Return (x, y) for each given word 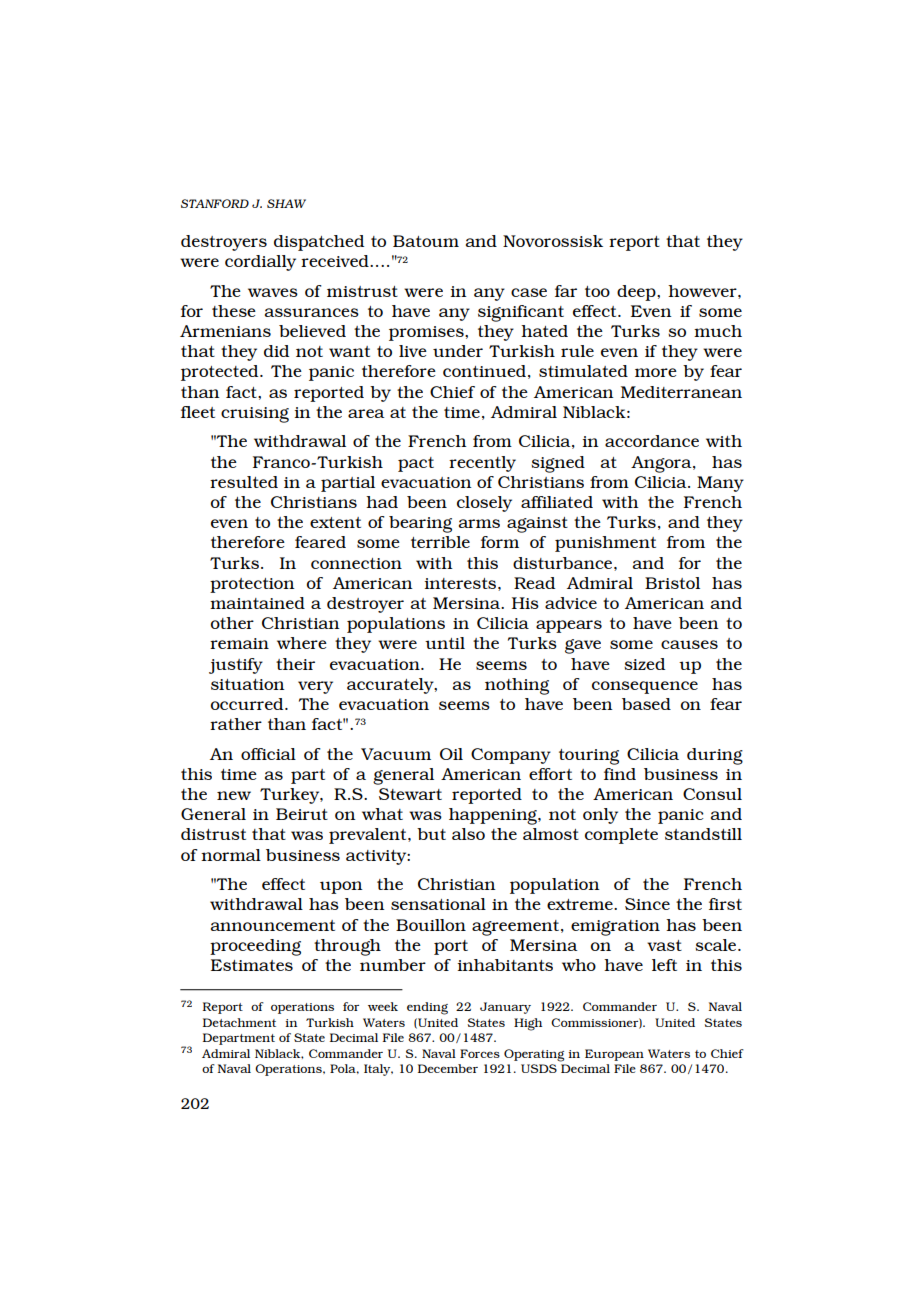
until (445, 643)
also (468, 834)
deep (637, 293)
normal (231, 855)
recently (482, 464)
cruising (255, 415)
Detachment (239, 1022)
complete (621, 836)
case (529, 292)
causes (689, 644)
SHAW (286, 203)
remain (239, 643)
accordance (652, 441)
